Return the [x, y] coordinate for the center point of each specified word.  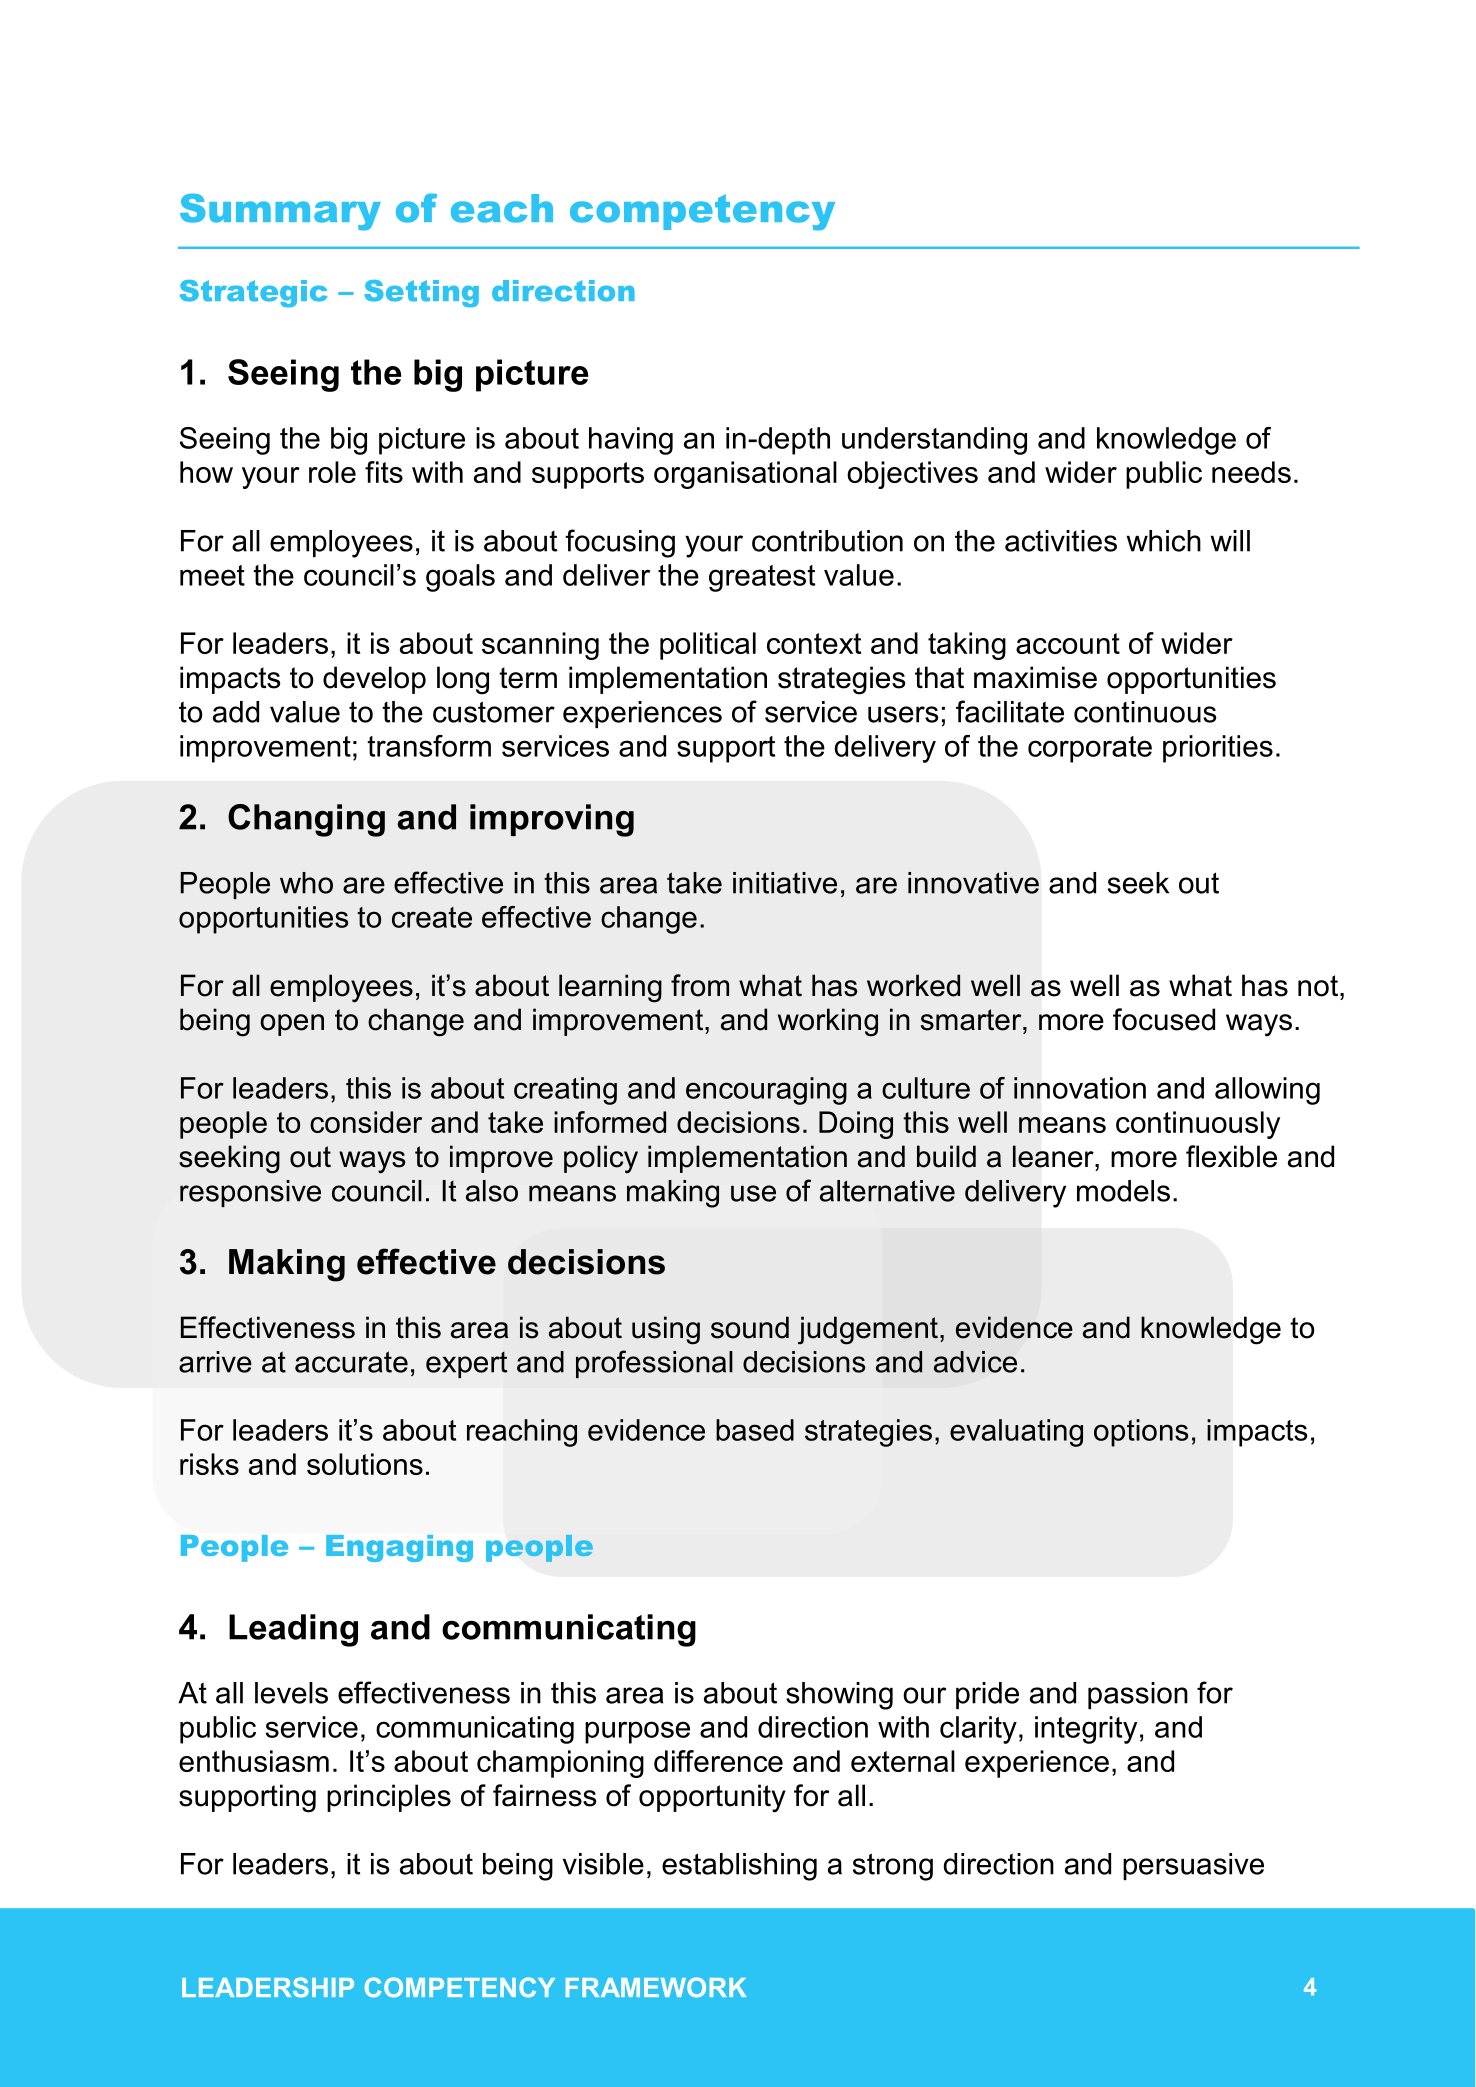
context [814, 643]
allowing [1267, 1091]
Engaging [399, 1548]
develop [374, 680]
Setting [421, 293]
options [1141, 1433]
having [631, 441]
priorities [1218, 749]
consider [366, 1122]
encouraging [766, 1091]
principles [389, 1798]
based [755, 1430]
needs [1251, 472]
